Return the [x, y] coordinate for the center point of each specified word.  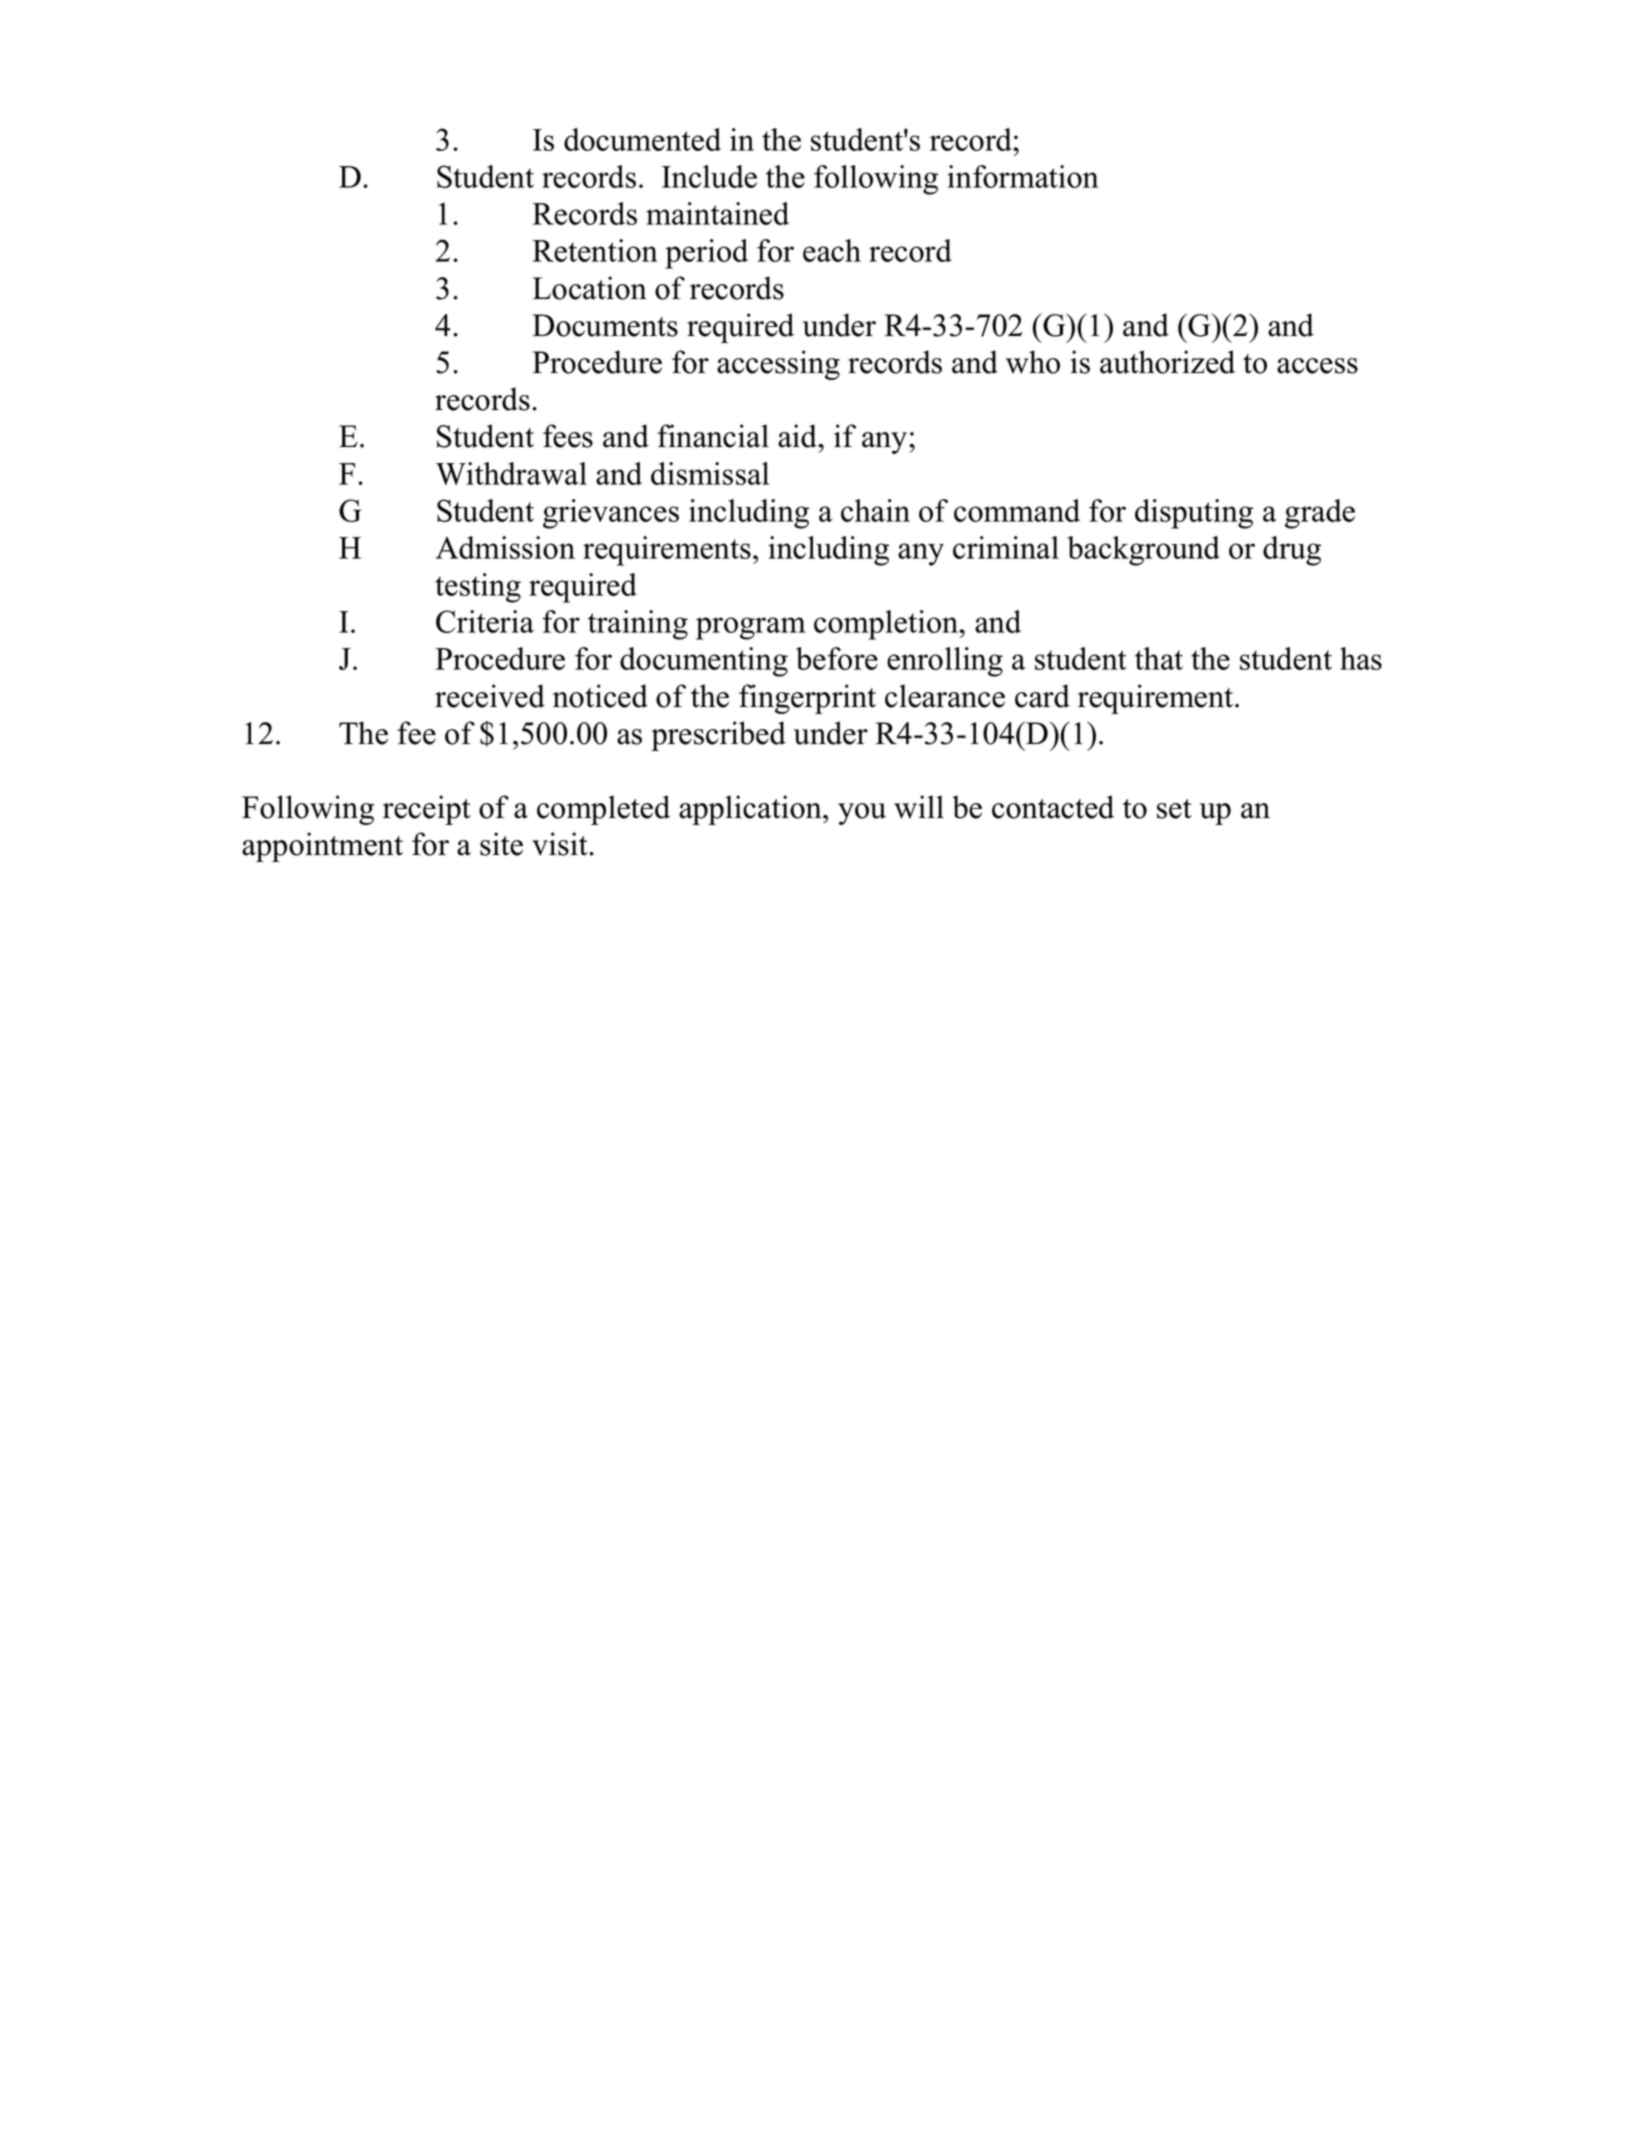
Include [709, 176]
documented [642, 139]
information [1023, 176]
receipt [427, 810]
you [862, 814]
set [1174, 809]
